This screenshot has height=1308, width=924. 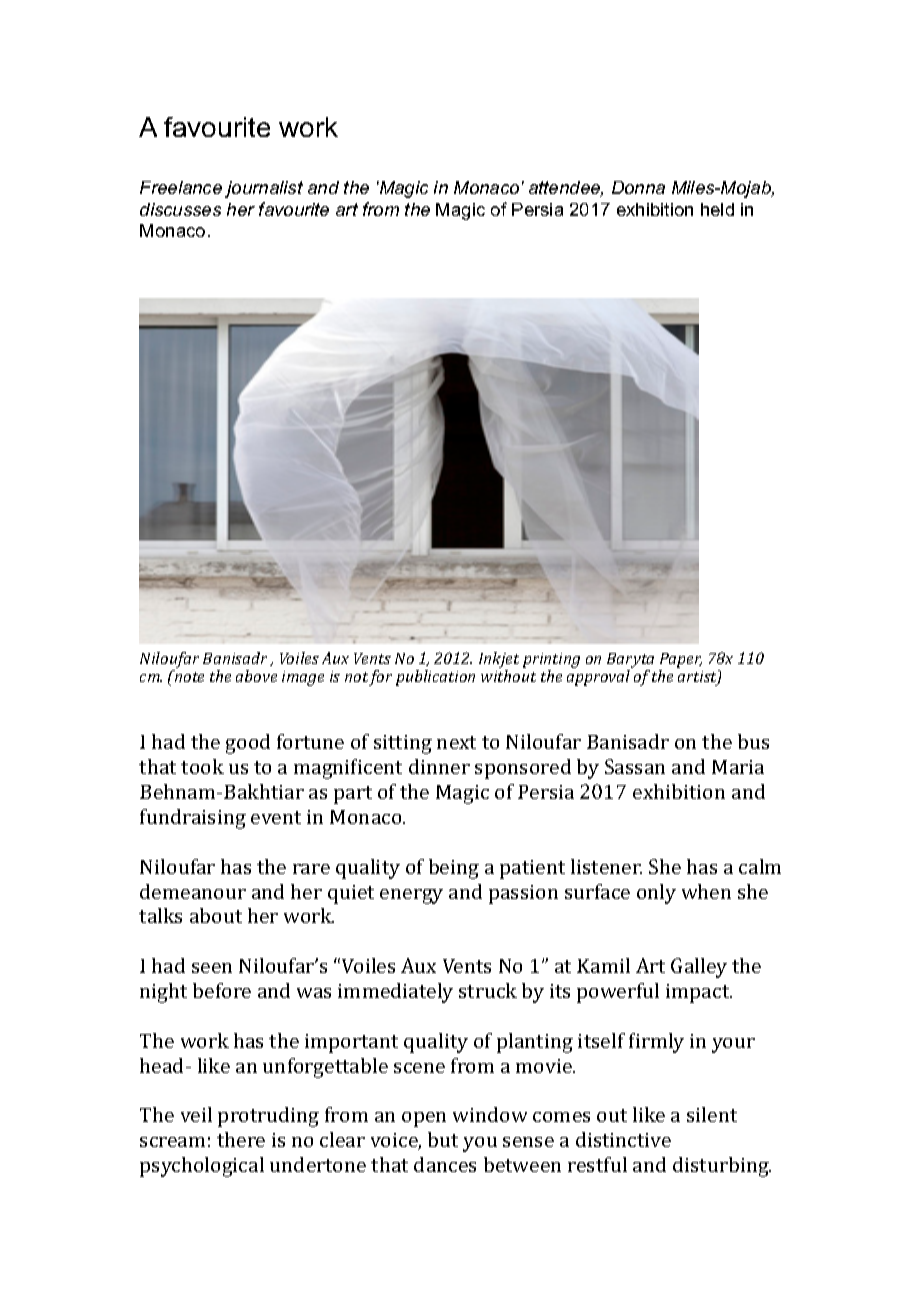 I want to click on above, so click(x=256, y=676).
